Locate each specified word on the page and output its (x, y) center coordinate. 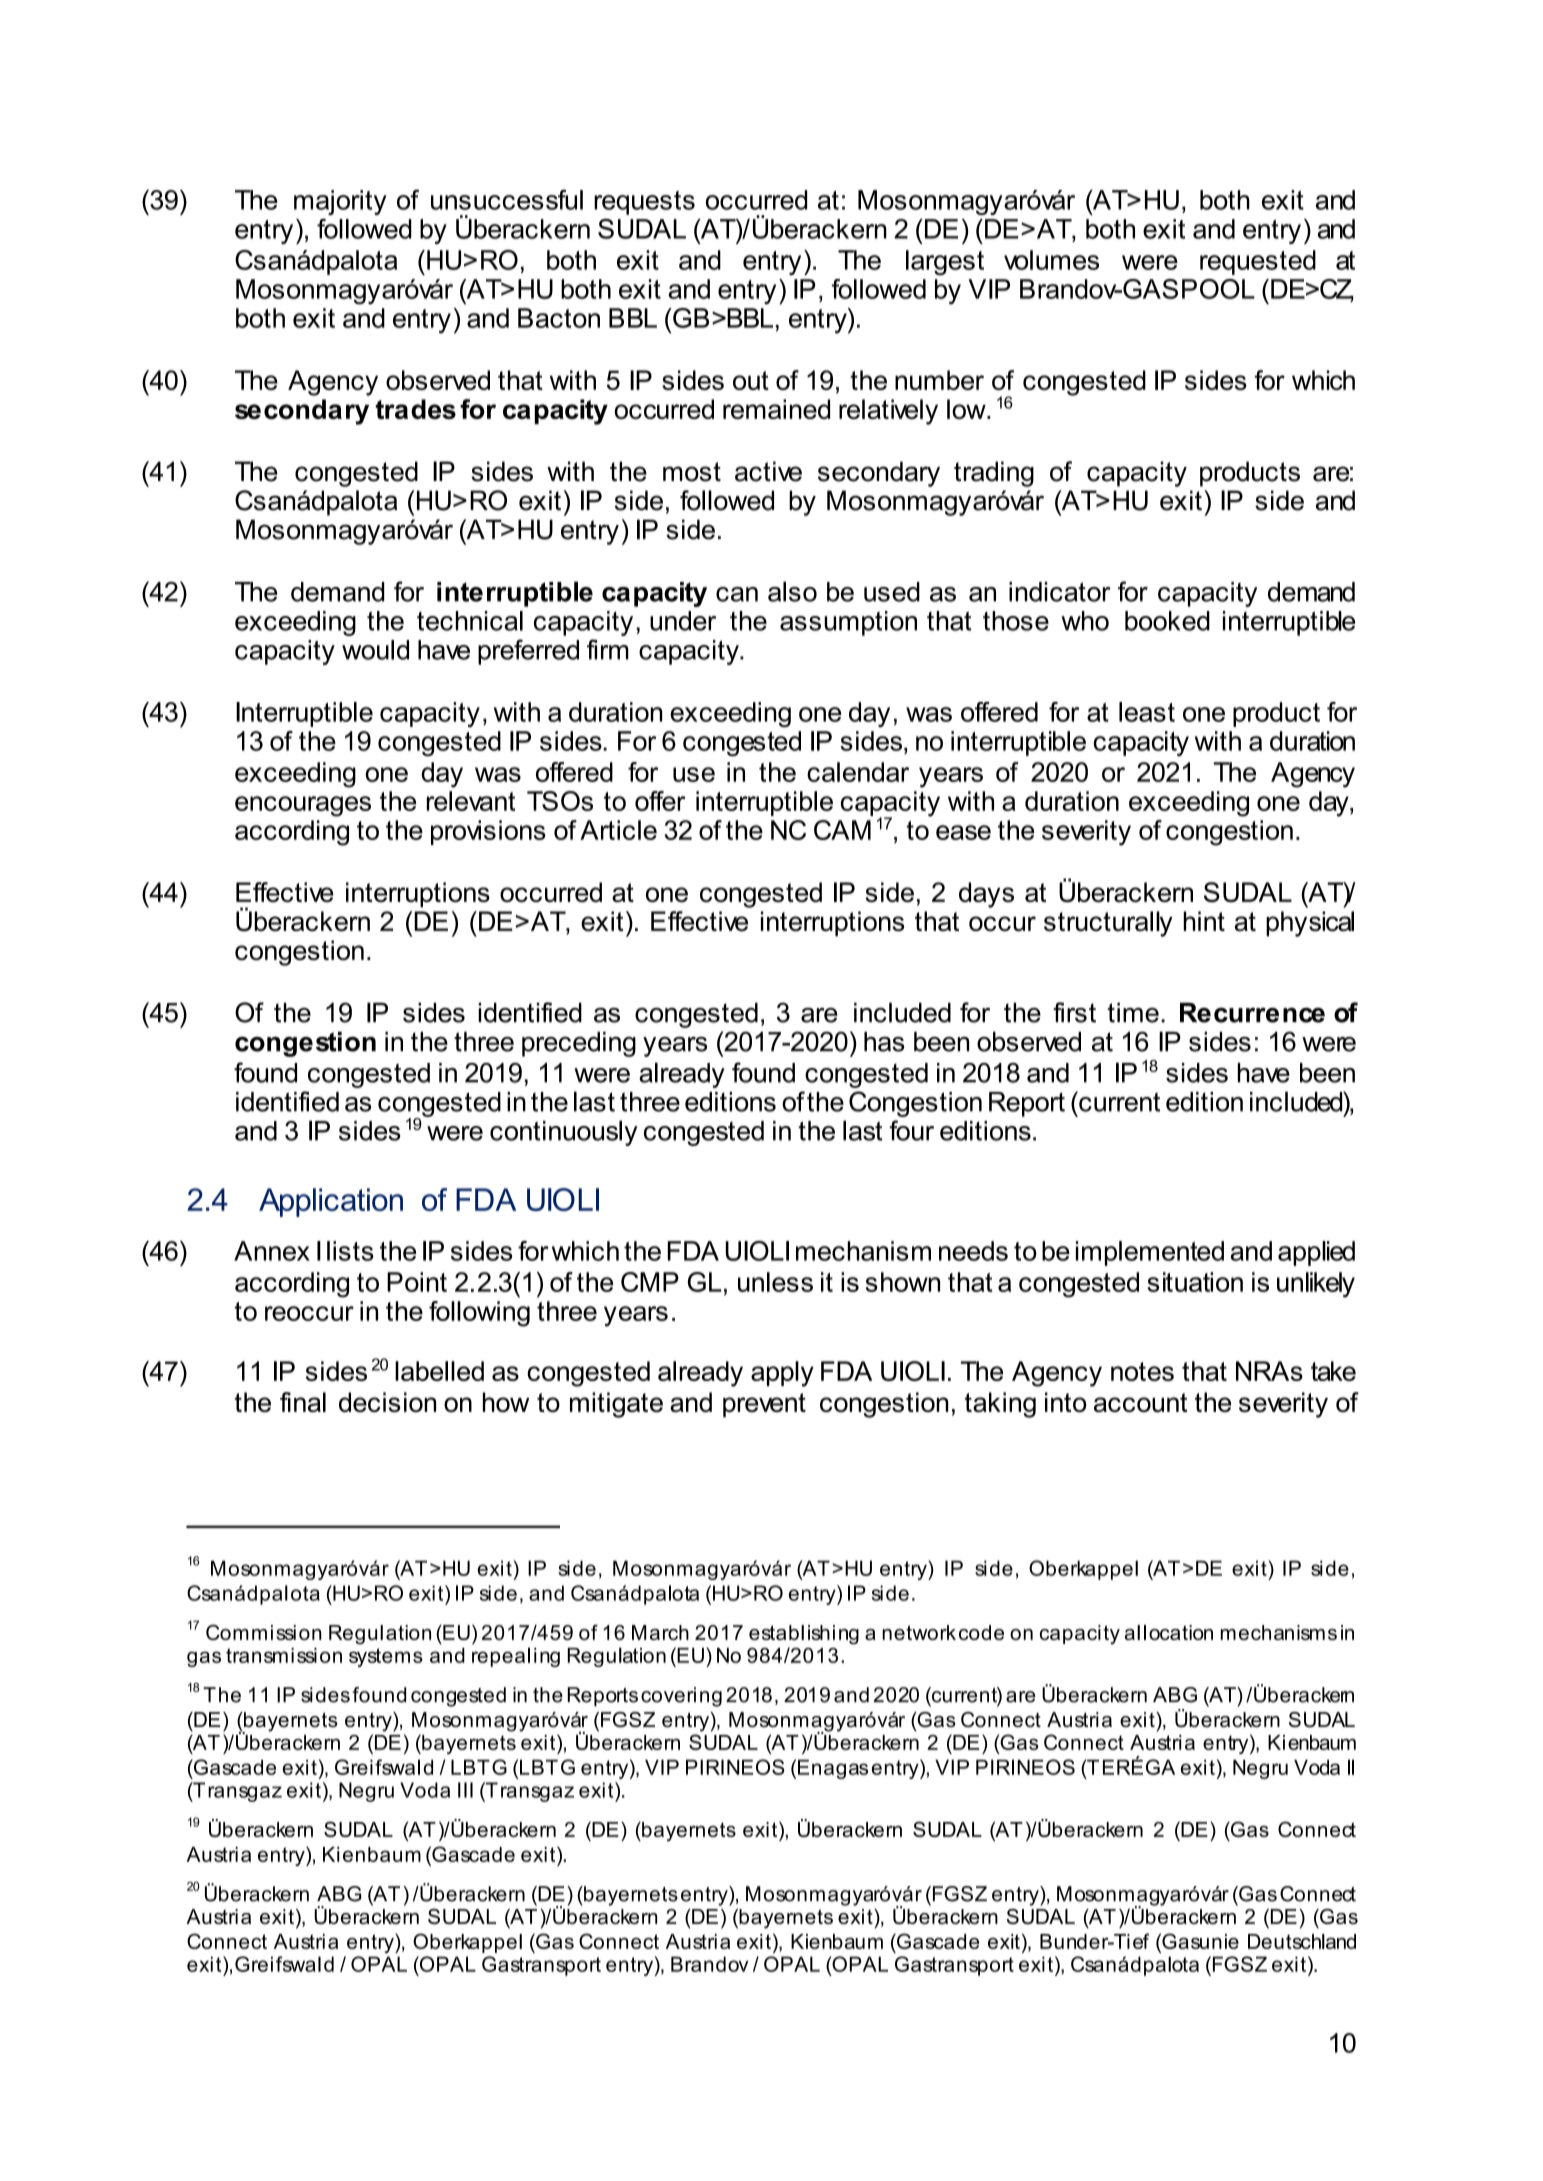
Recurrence (1252, 1013)
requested (1258, 262)
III (465, 1790)
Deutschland (1302, 1941)
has (884, 1042)
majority (340, 202)
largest (945, 263)
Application (331, 1202)
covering (681, 1697)
